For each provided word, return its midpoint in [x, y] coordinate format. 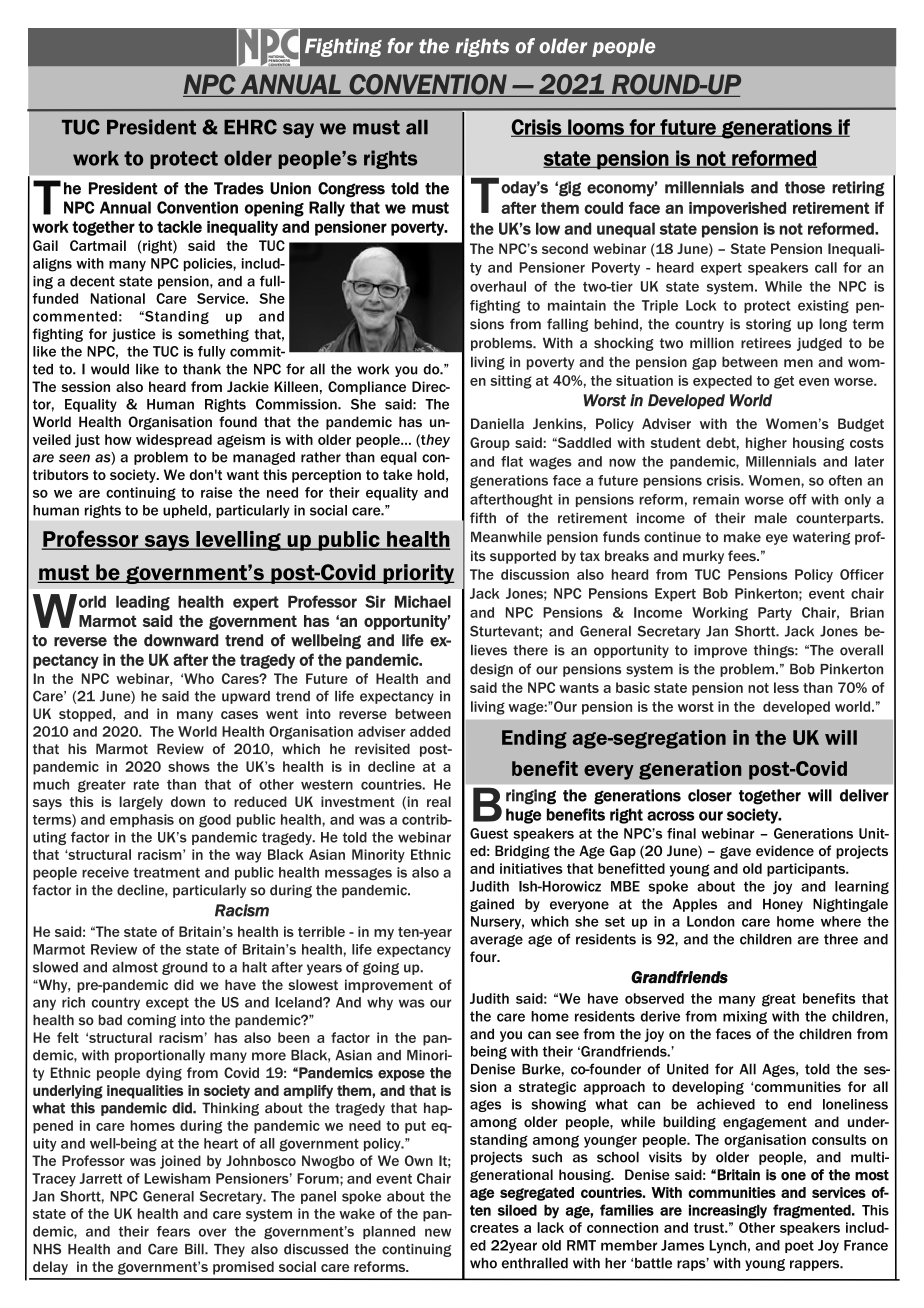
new [438, 1232]
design [491, 670]
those [805, 187]
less [786, 687]
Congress [351, 190]
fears [173, 1231]
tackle [179, 227]
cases [239, 715]
